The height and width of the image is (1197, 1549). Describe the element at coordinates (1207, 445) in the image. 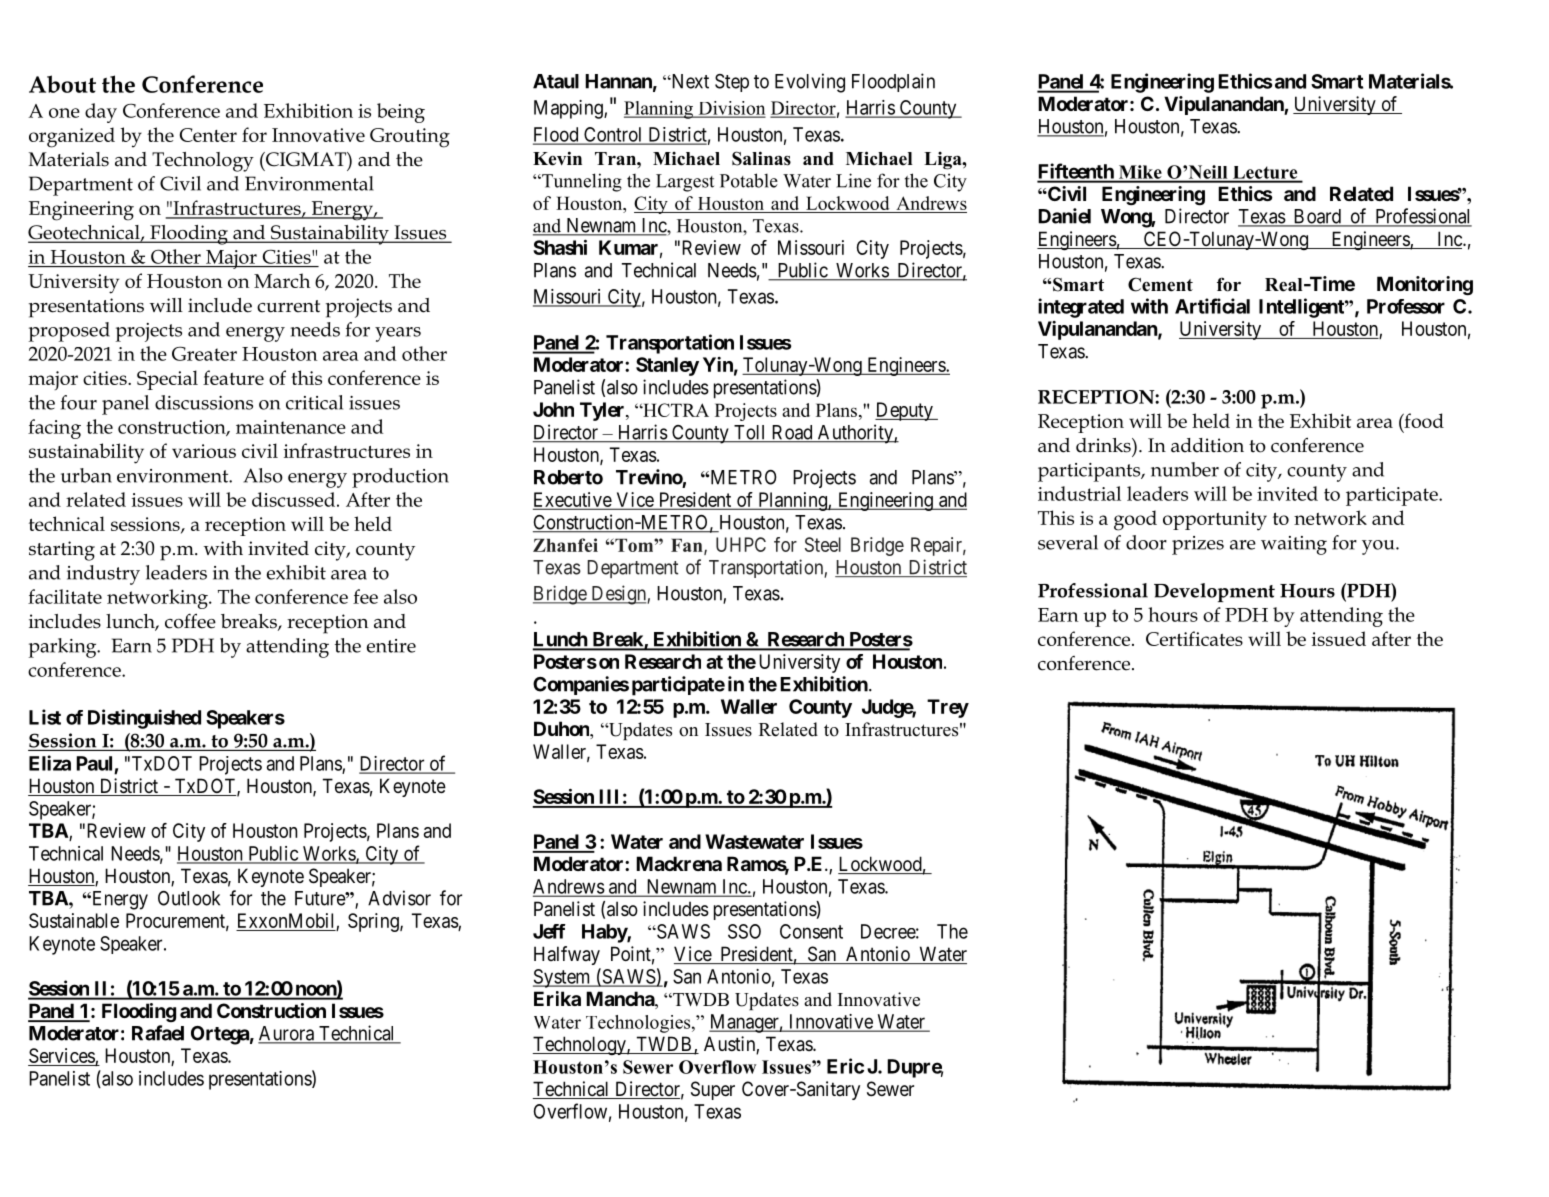

I see `addition` at that location.
